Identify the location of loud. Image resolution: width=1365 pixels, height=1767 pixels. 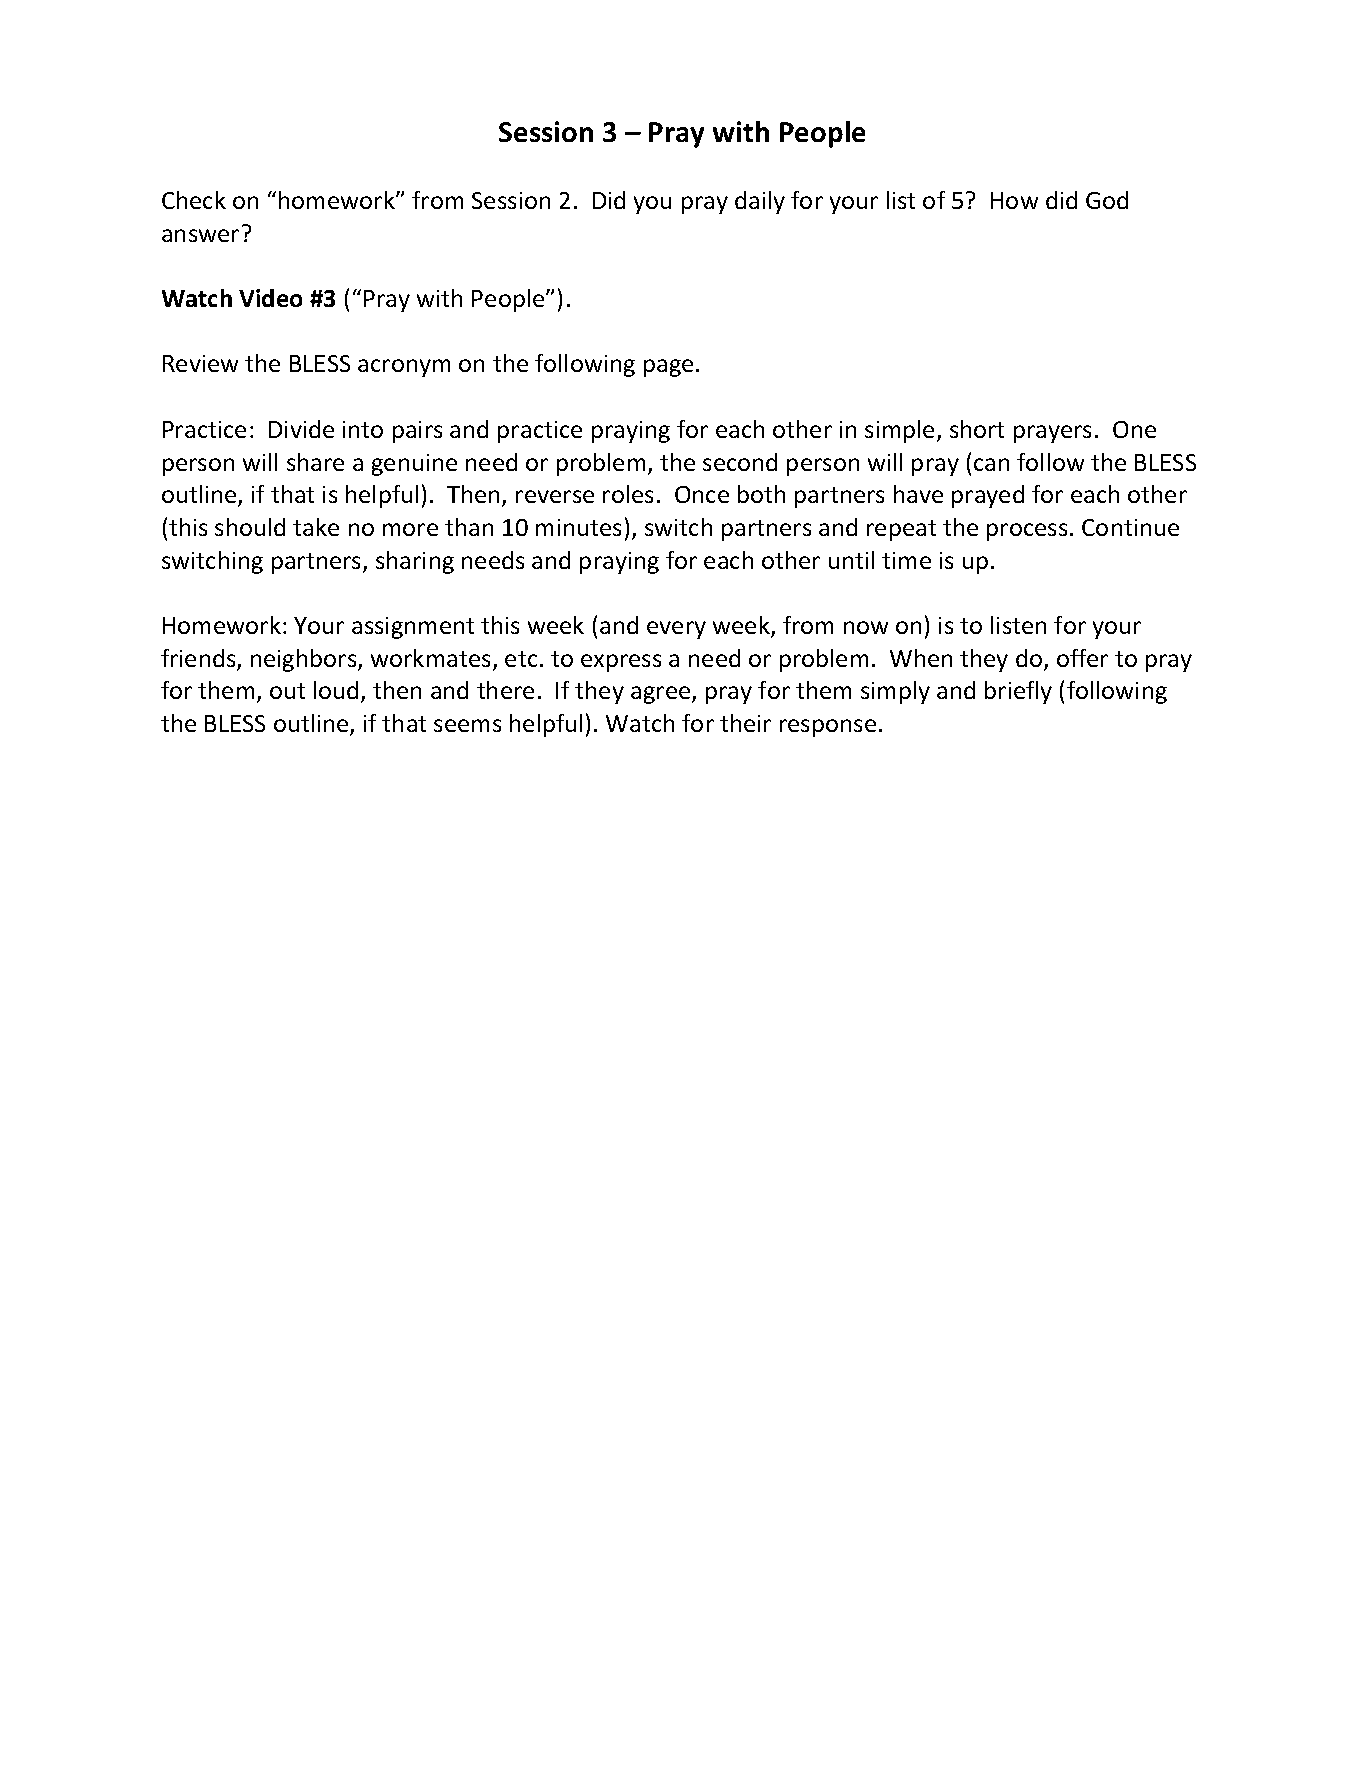
(336, 690).
